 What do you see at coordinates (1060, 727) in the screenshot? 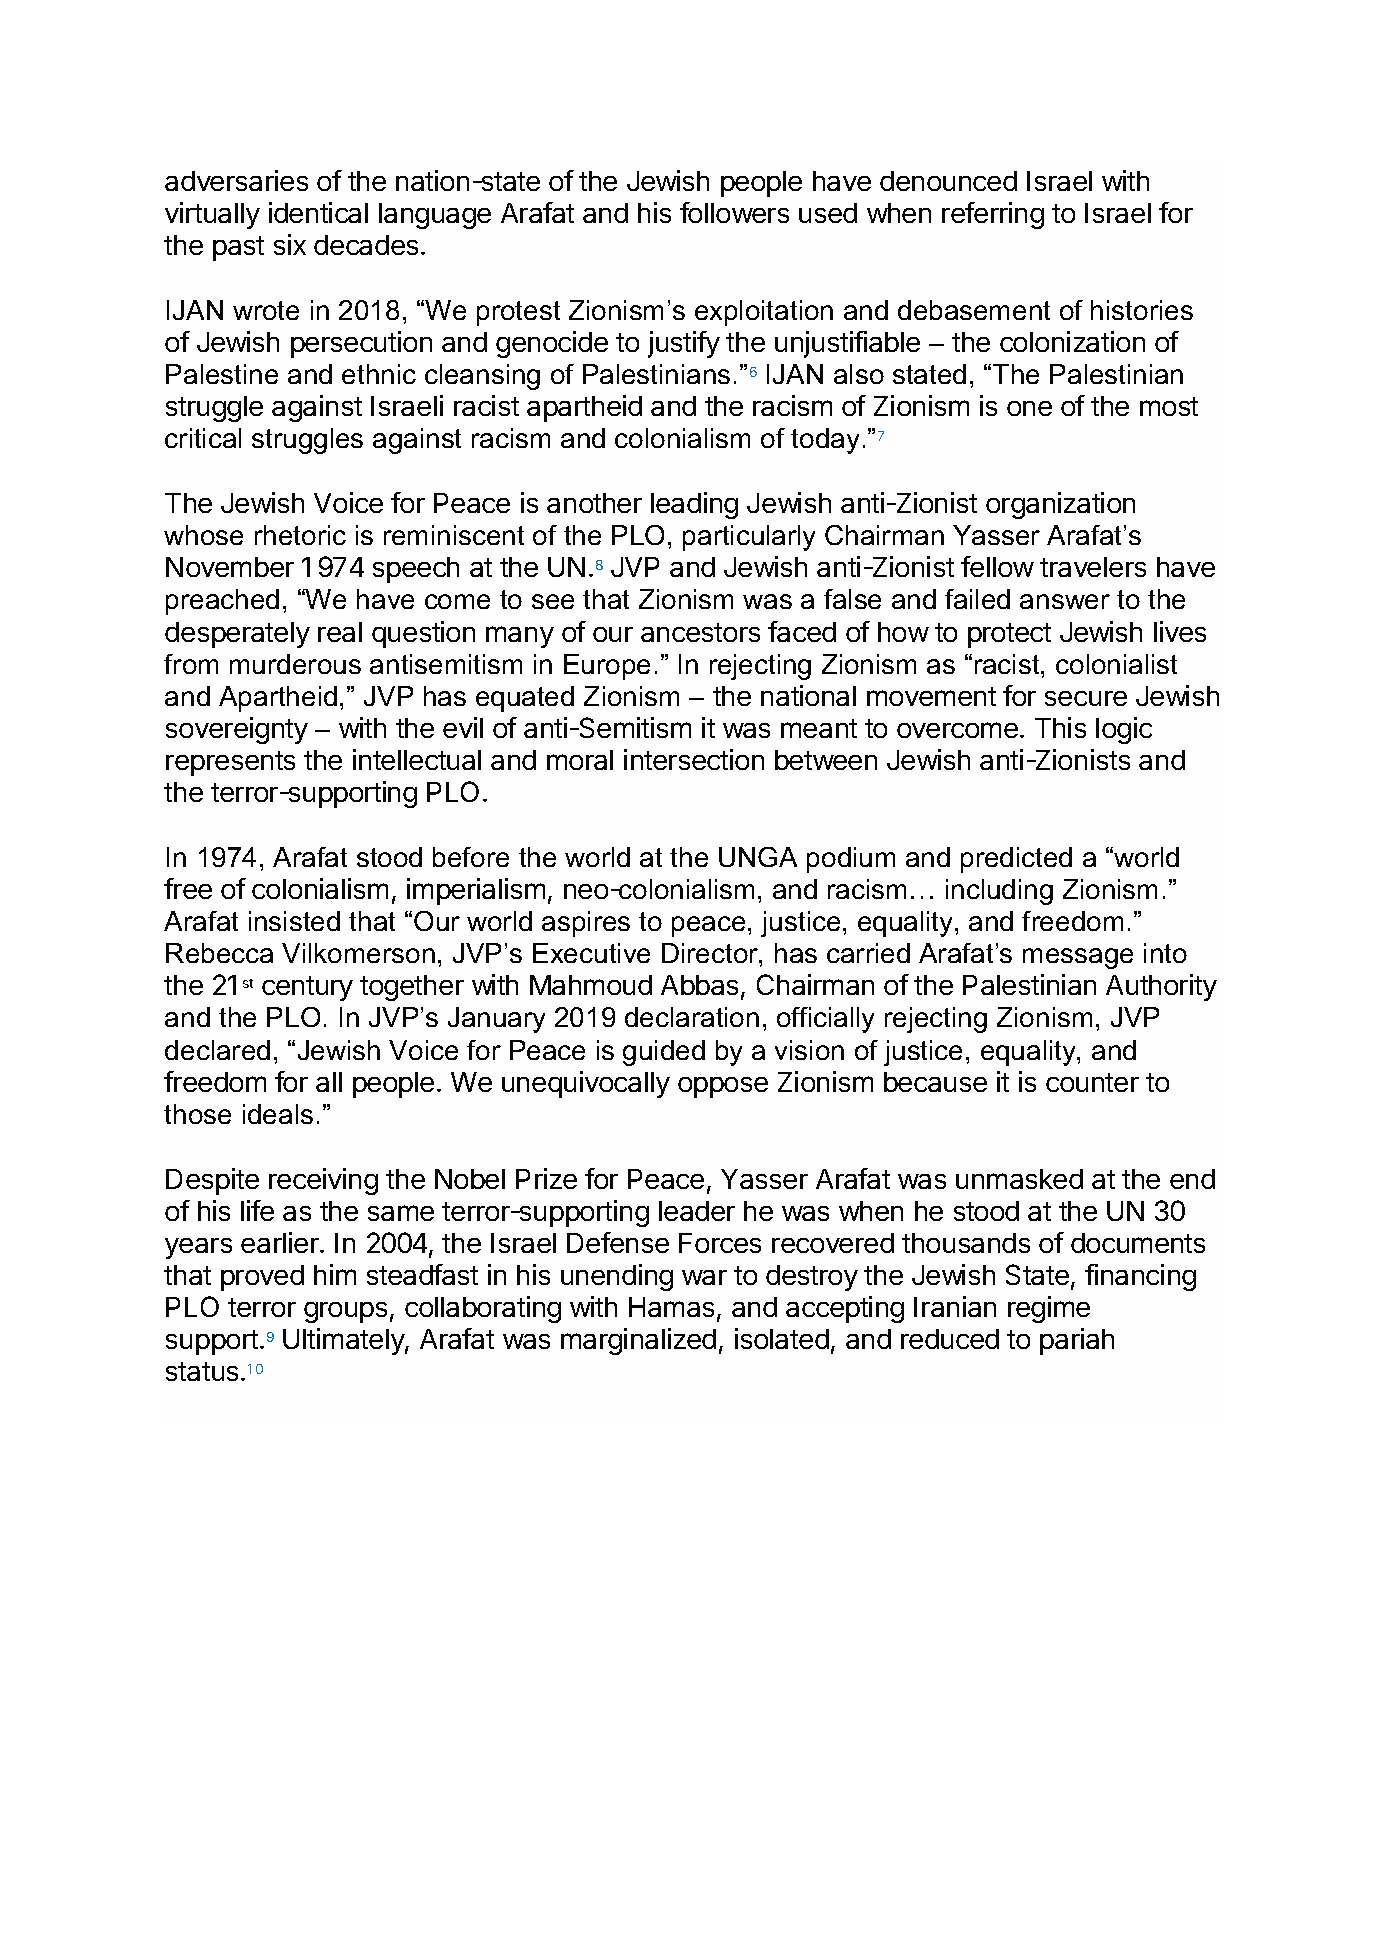
I see `This` at bounding box center [1060, 727].
